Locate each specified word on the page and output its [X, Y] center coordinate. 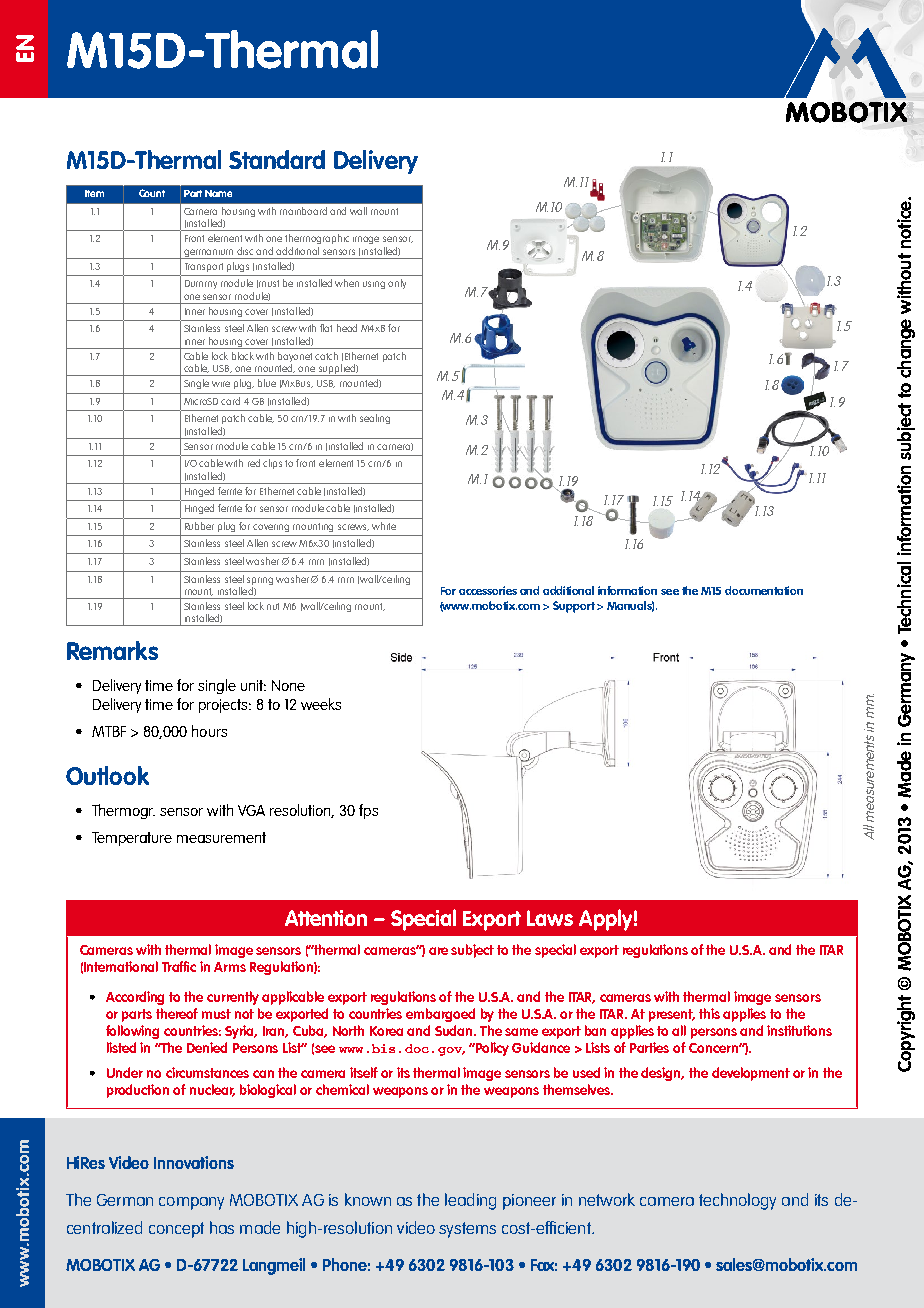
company [191, 1203]
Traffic [179, 966]
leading [470, 1201]
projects [224, 706]
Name [218, 193]
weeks [321, 704]
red [254, 463]
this [709, 1013]
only [397, 284]
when [347, 283]
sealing [375, 419]
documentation [764, 590]
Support [574, 607]
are [438, 951]
